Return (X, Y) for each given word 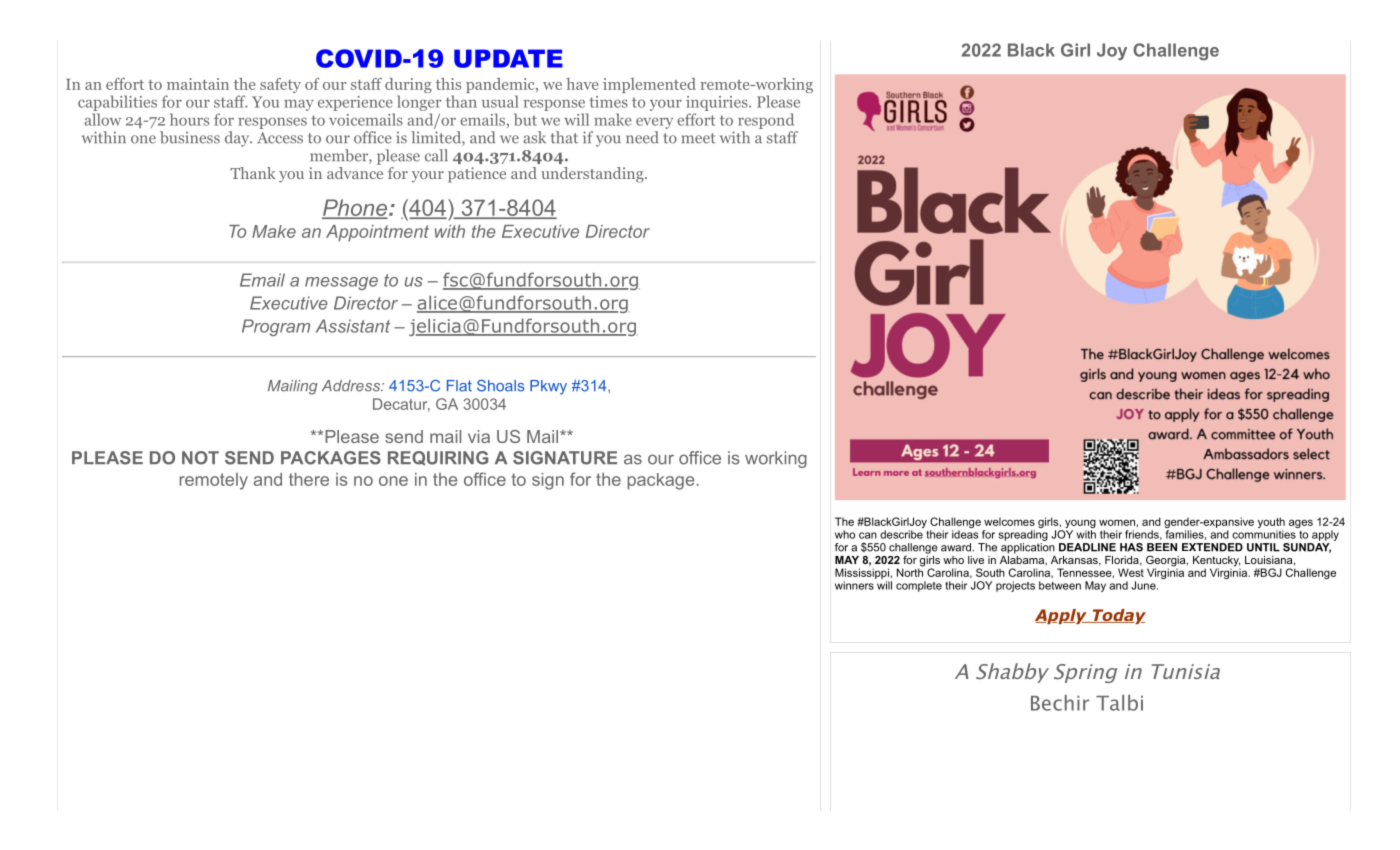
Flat (459, 386)
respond (766, 121)
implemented (649, 85)
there (309, 479)
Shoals (500, 386)
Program (276, 327)
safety (280, 85)
